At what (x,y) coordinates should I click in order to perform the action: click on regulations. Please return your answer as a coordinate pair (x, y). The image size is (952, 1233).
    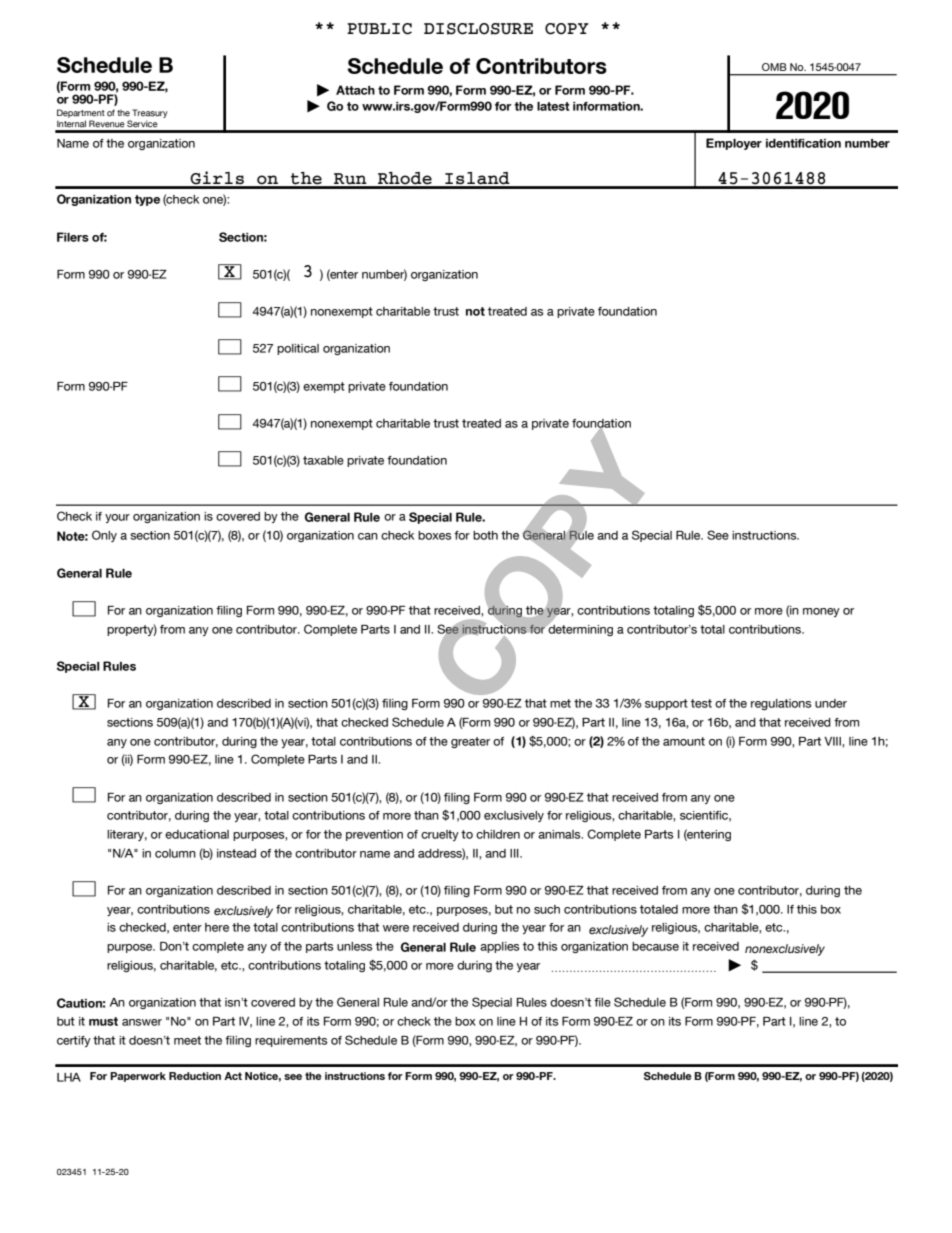
    Looking at the image, I should click on (781, 704).
